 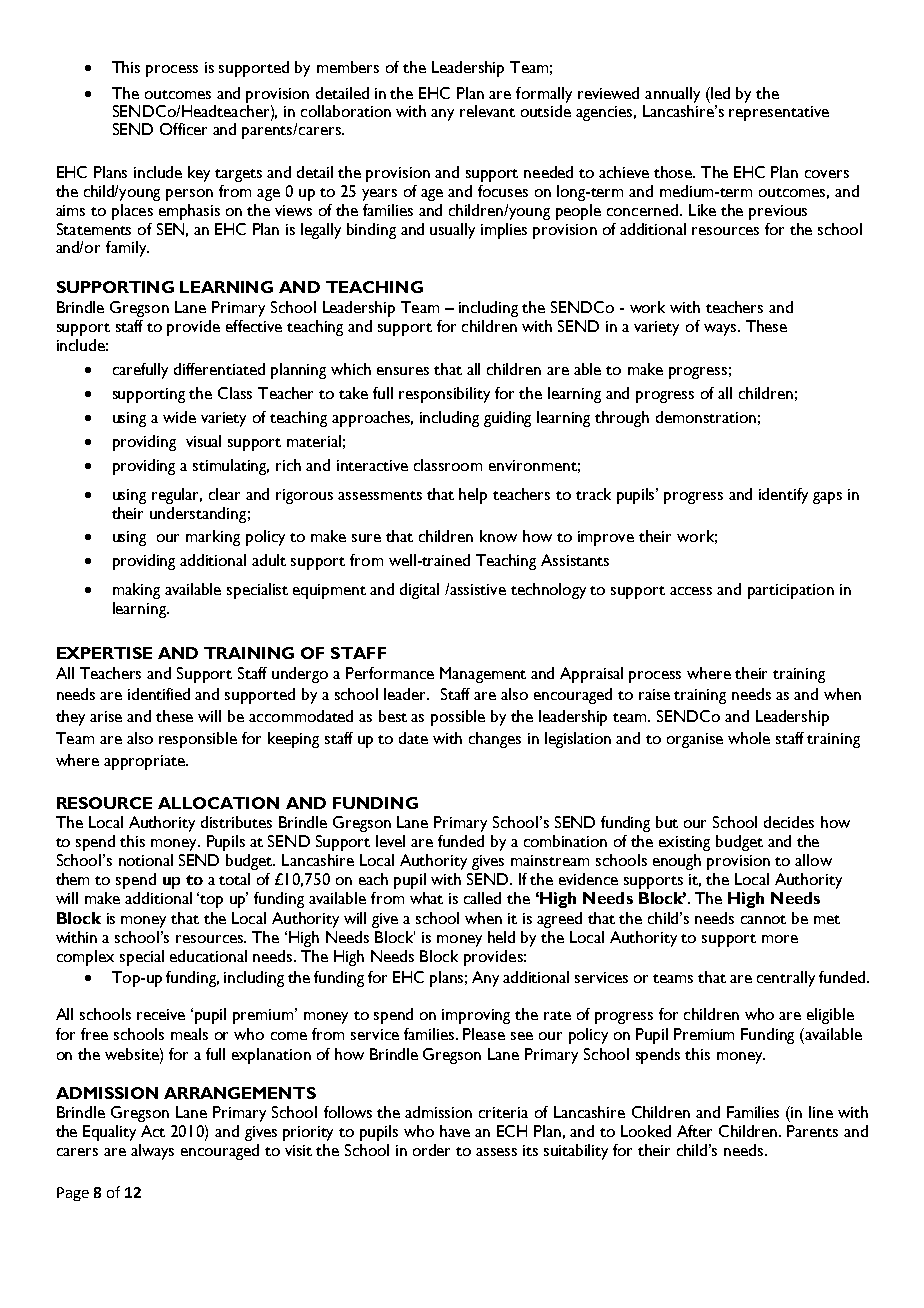 I want to click on making, so click(x=136, y=591).
